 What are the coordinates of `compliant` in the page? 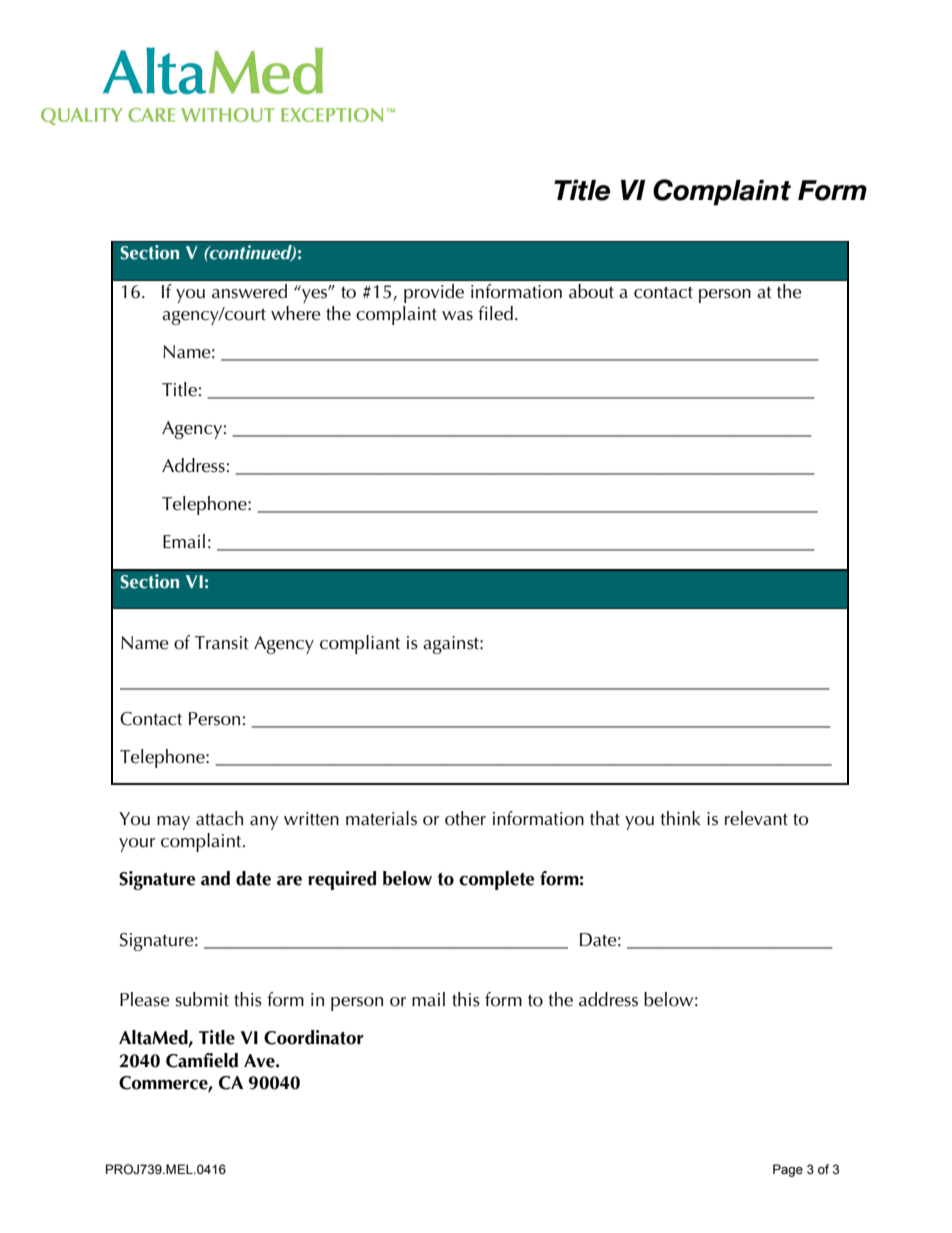 It's located at (360, 644).
